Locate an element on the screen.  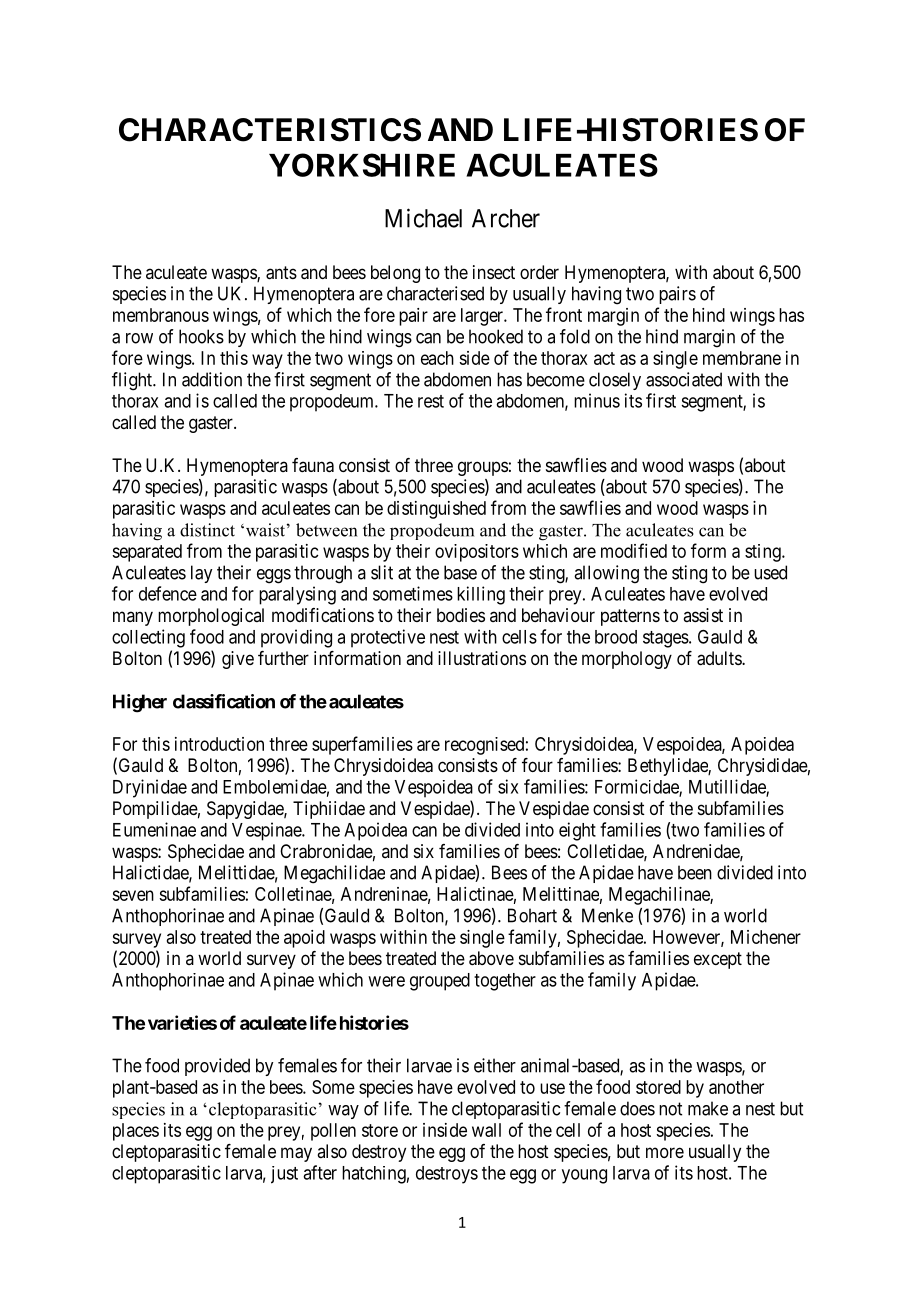
places is located at coordinates (136, 1132).
